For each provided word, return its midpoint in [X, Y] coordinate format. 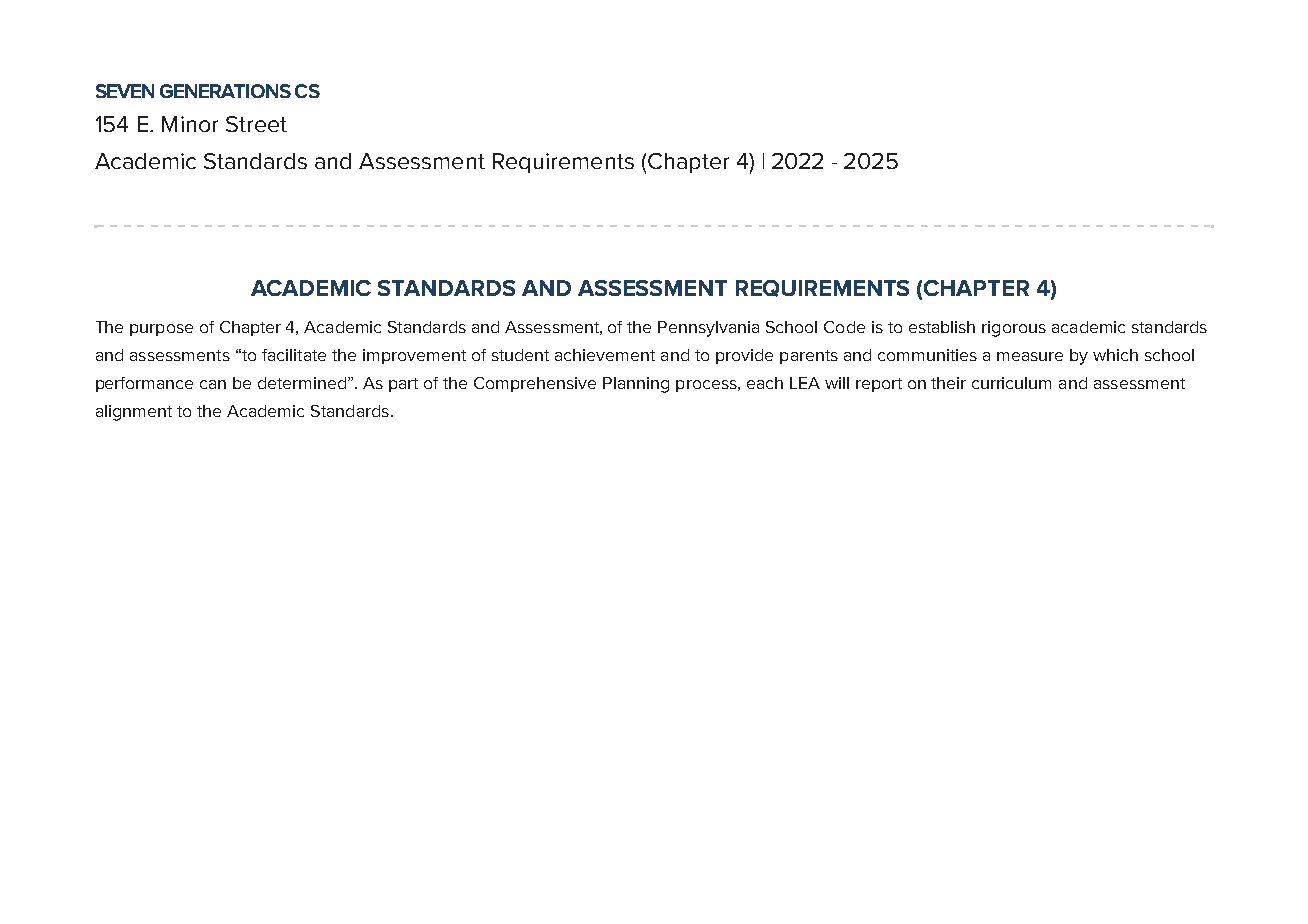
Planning [636, 385]
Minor [190, 124]
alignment [134, 413]
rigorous [1014, 329]
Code [844, 327]
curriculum [1011, 383]
